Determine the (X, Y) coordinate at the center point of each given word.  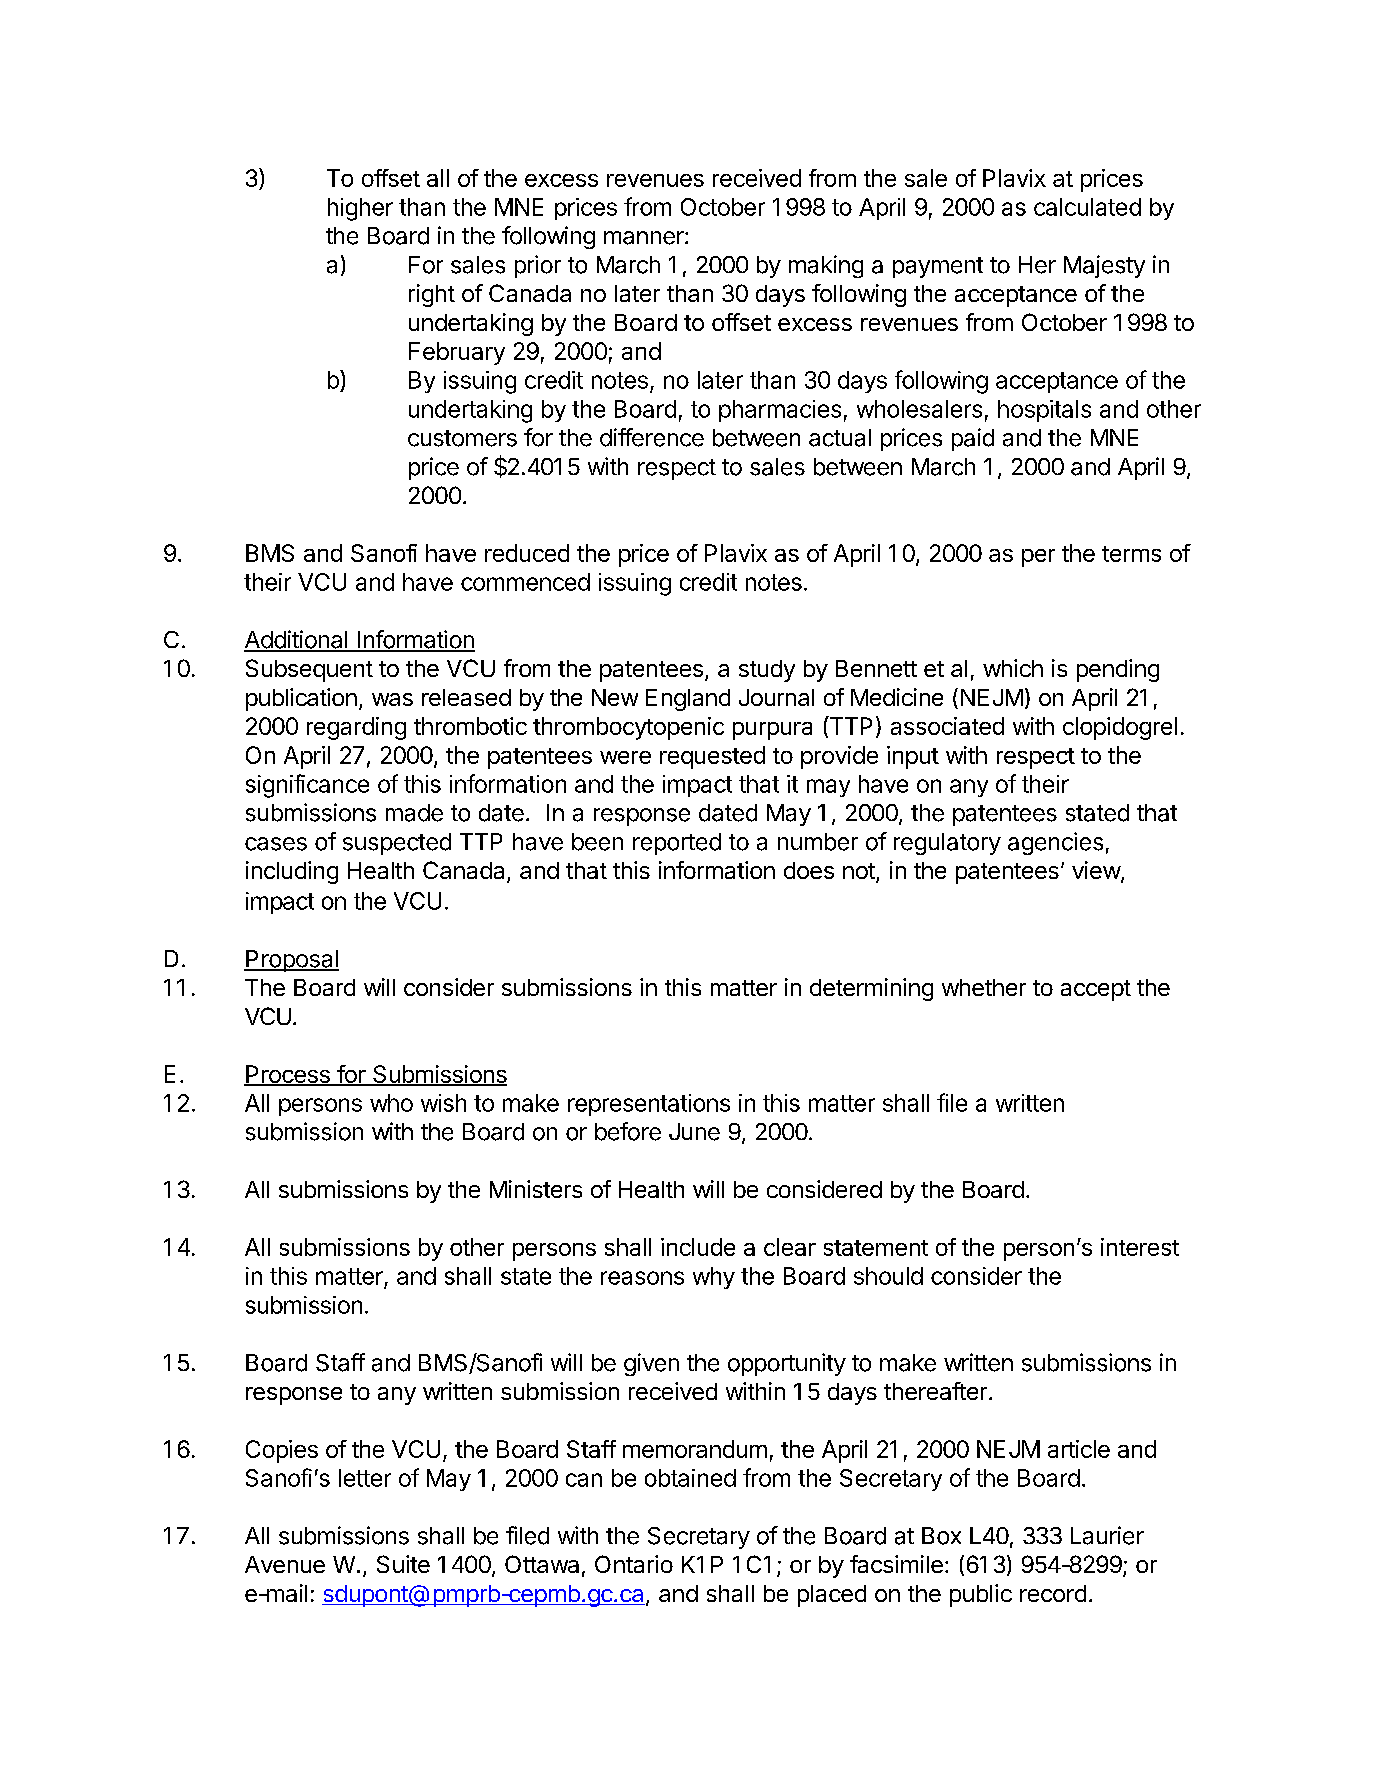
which (1013, 668)
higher (360, 209)
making (826, 266)
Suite (403, 1564)
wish (443, 1103)
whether (984, 987)
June (694, 1132)
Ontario (634, 1564)
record (1053, 1593)
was (392, 699)
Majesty (1104, 266)
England (688, 700)
